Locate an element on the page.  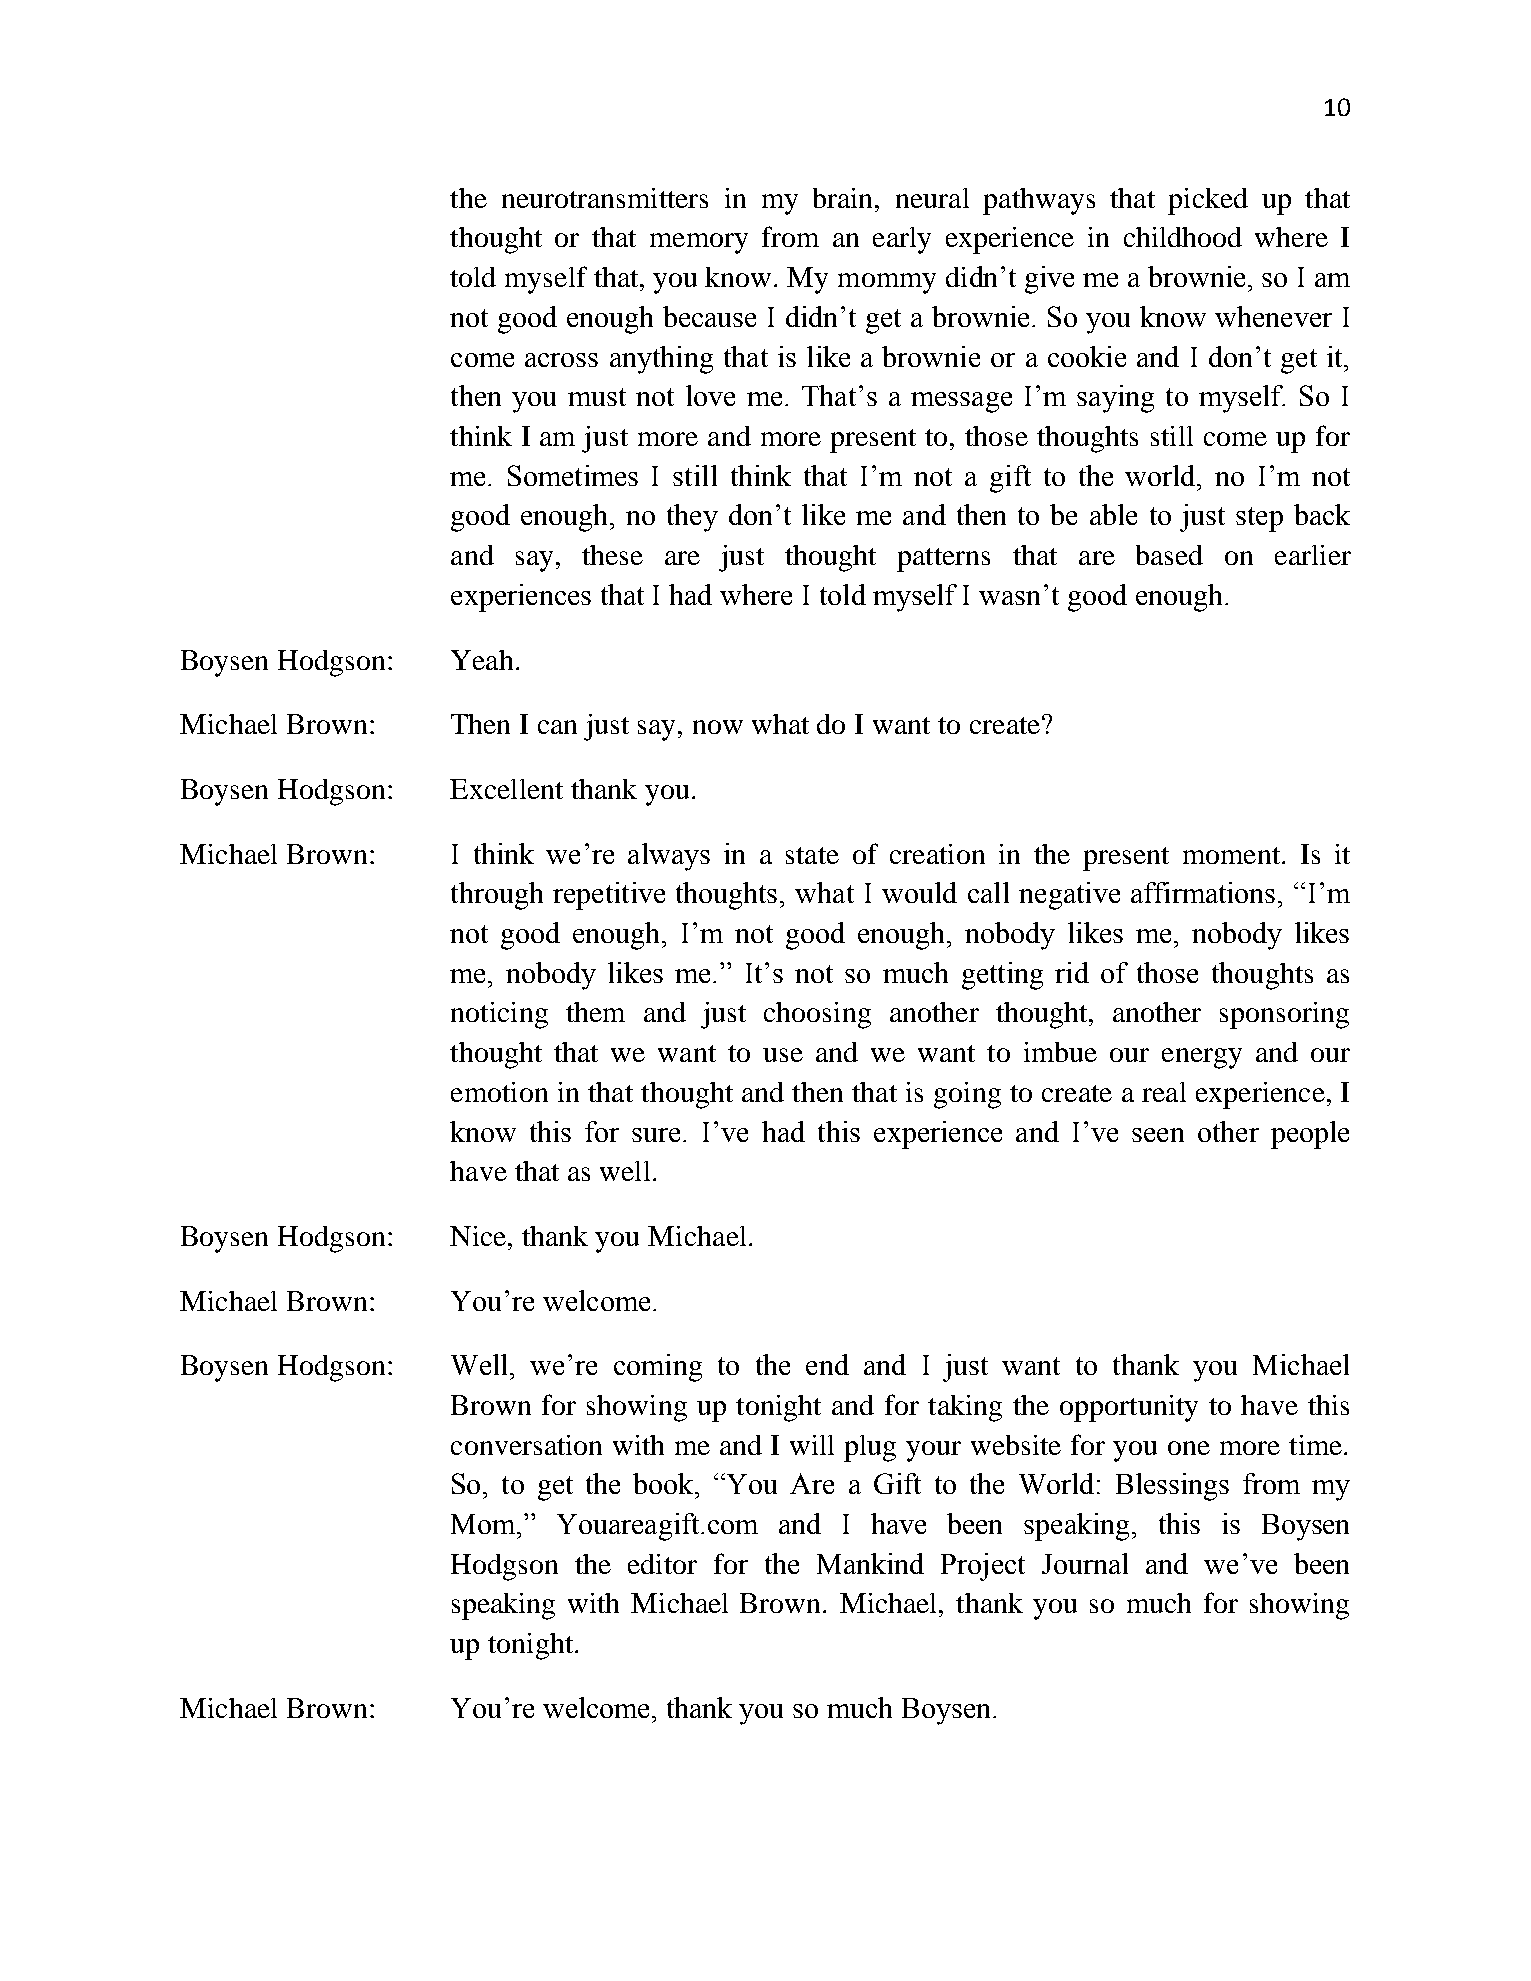
neurotransmitters is located at coordinates (605, 198).
